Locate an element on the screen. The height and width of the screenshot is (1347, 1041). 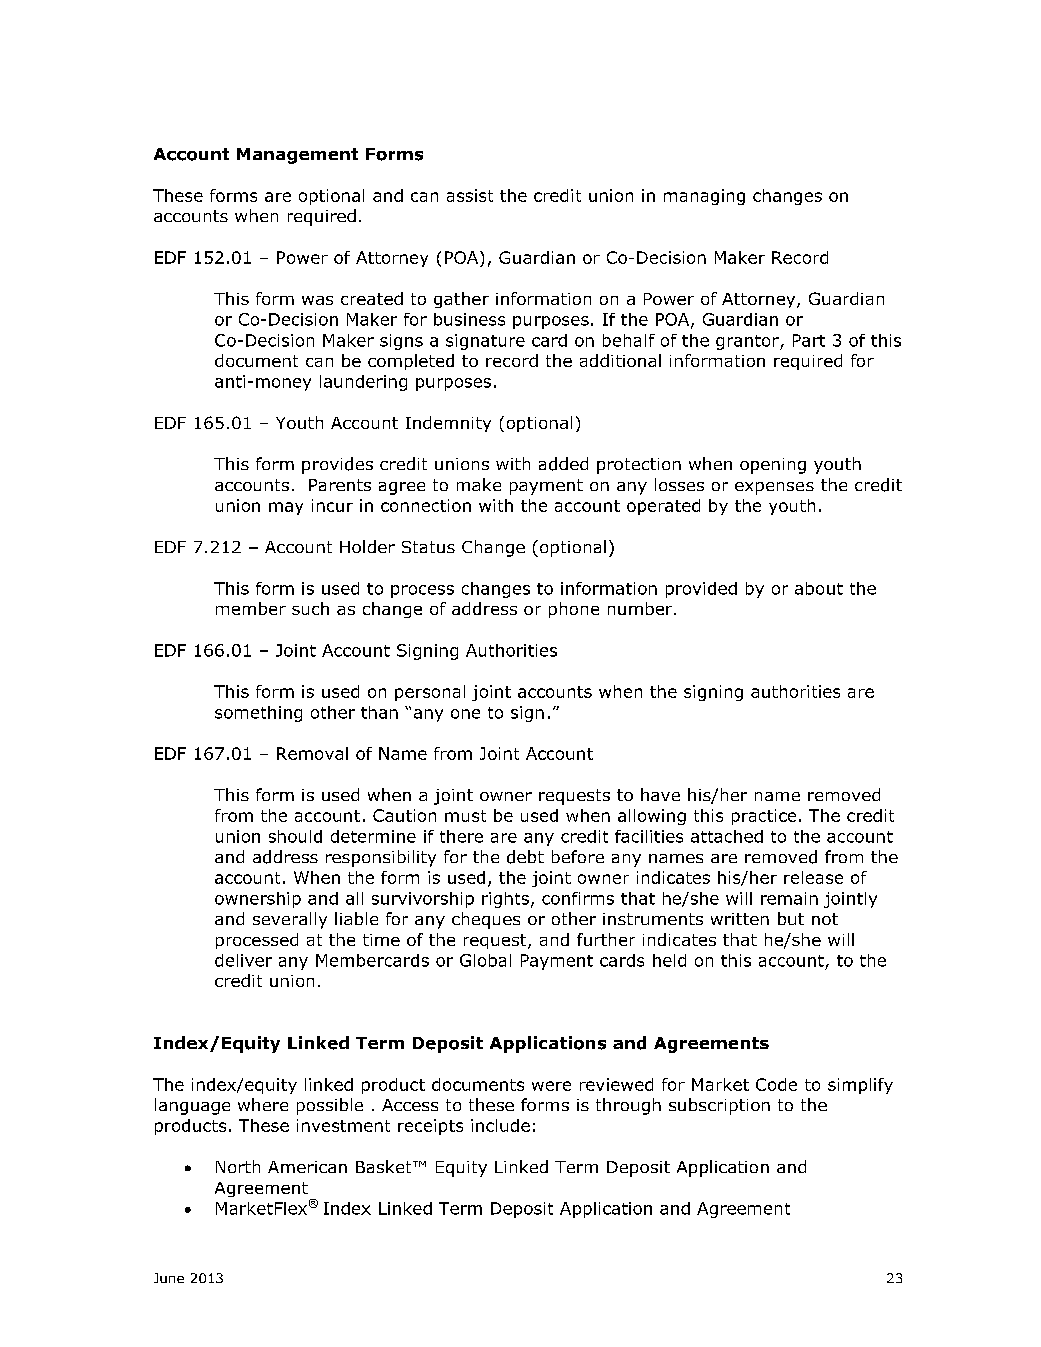
may is located at coordinates (286, 508).
